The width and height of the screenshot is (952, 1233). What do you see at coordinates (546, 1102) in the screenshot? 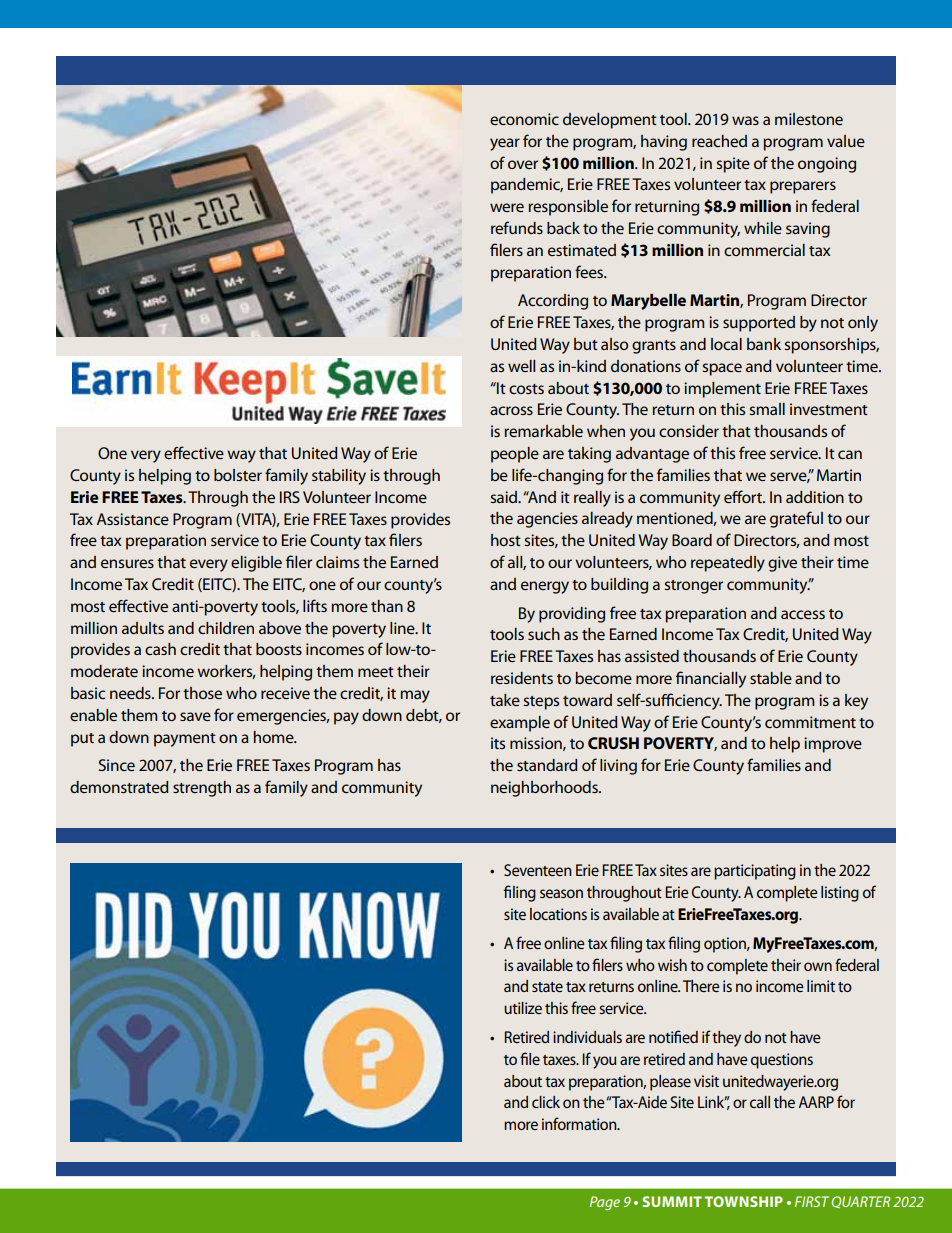
I see `click` at bounding box center [546, 1102].
